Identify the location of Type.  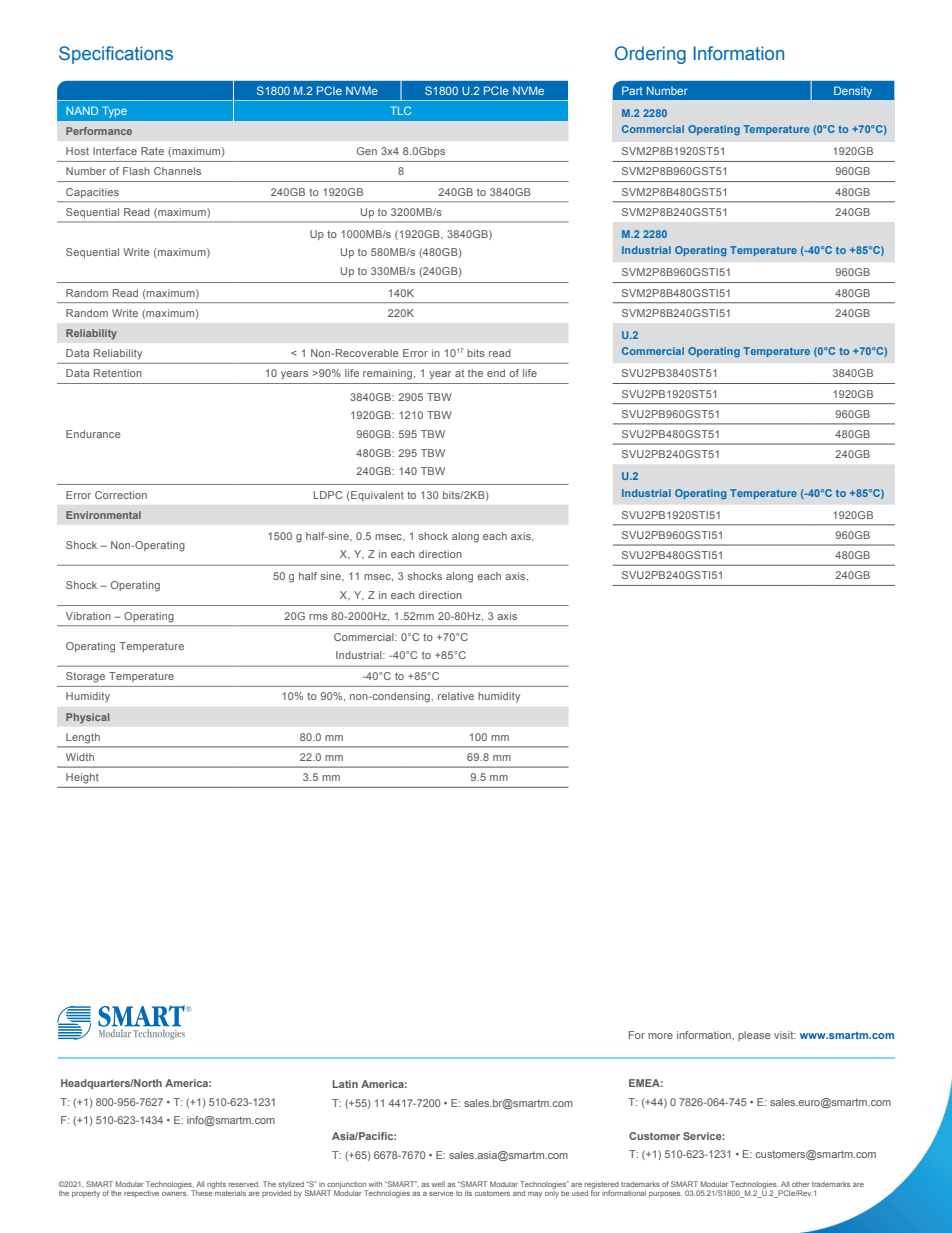
(114, 112).
